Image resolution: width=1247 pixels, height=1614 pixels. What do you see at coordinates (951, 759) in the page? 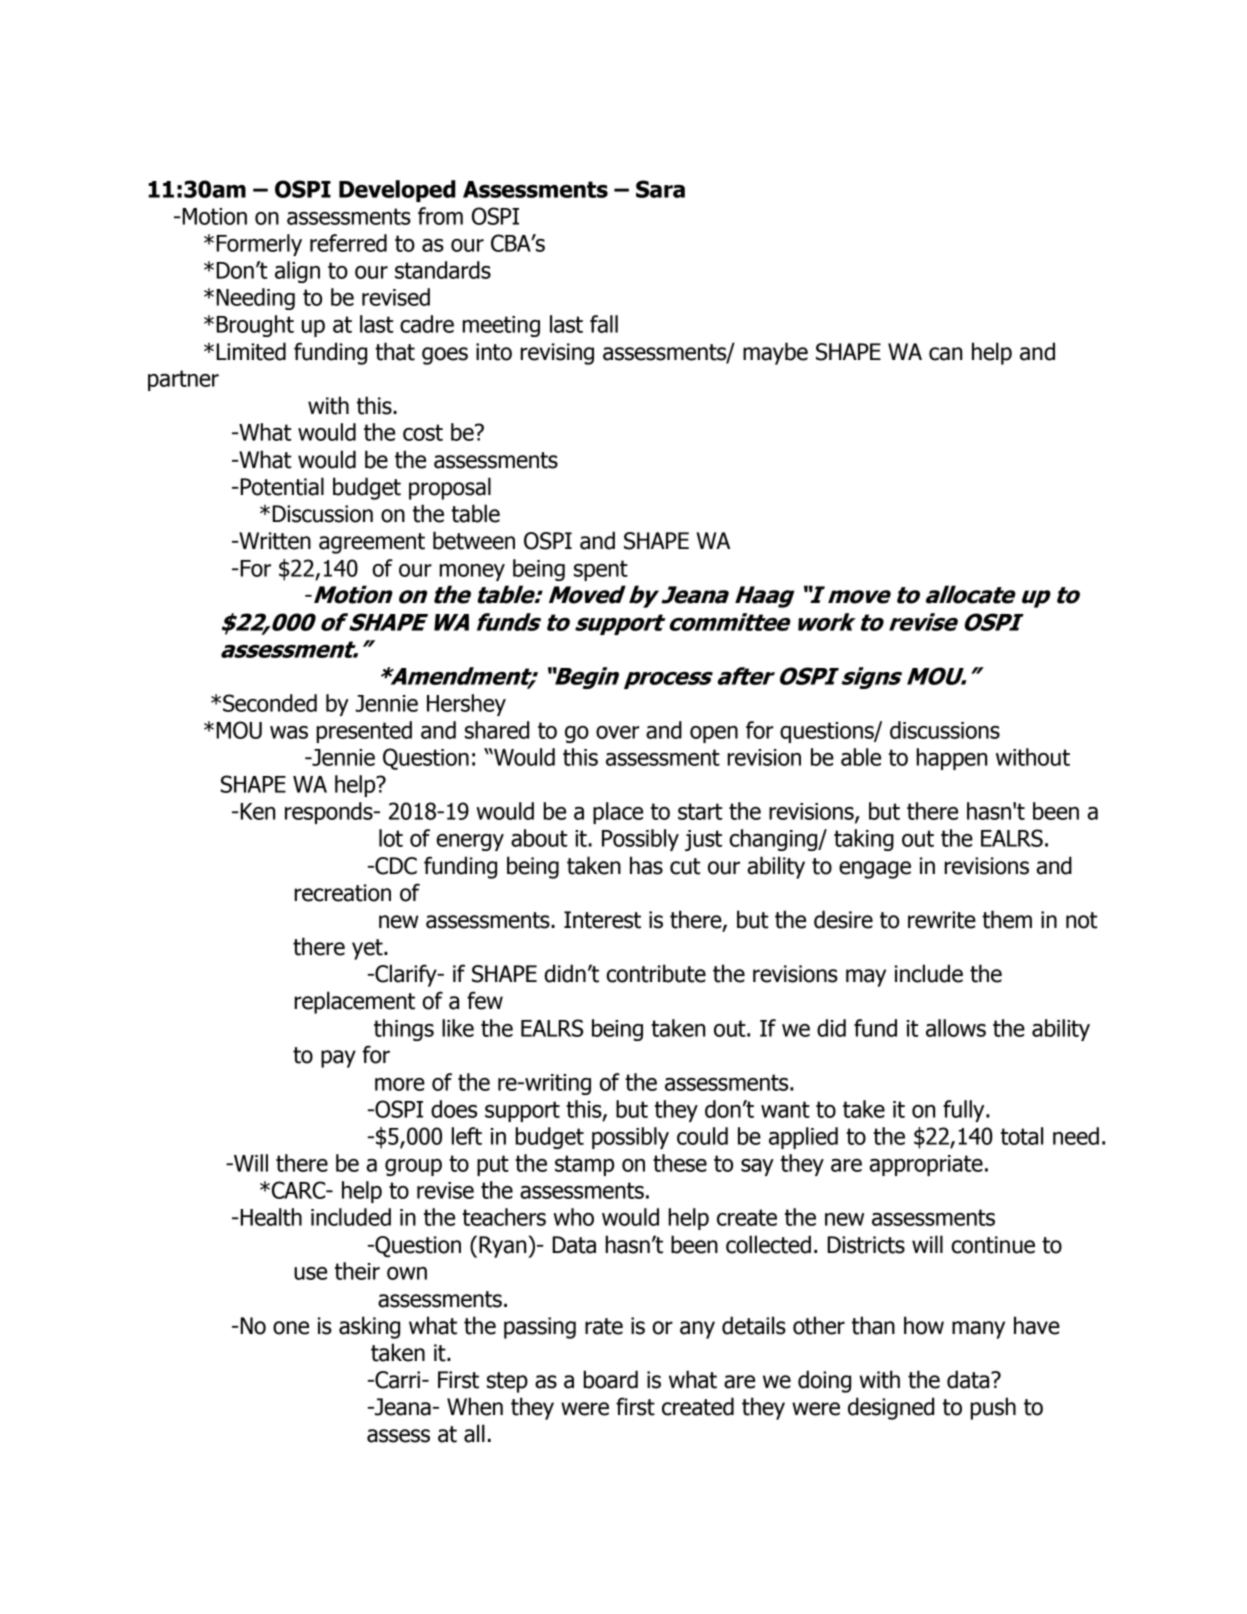
I see `happen` at bounding box center [951, 759].
